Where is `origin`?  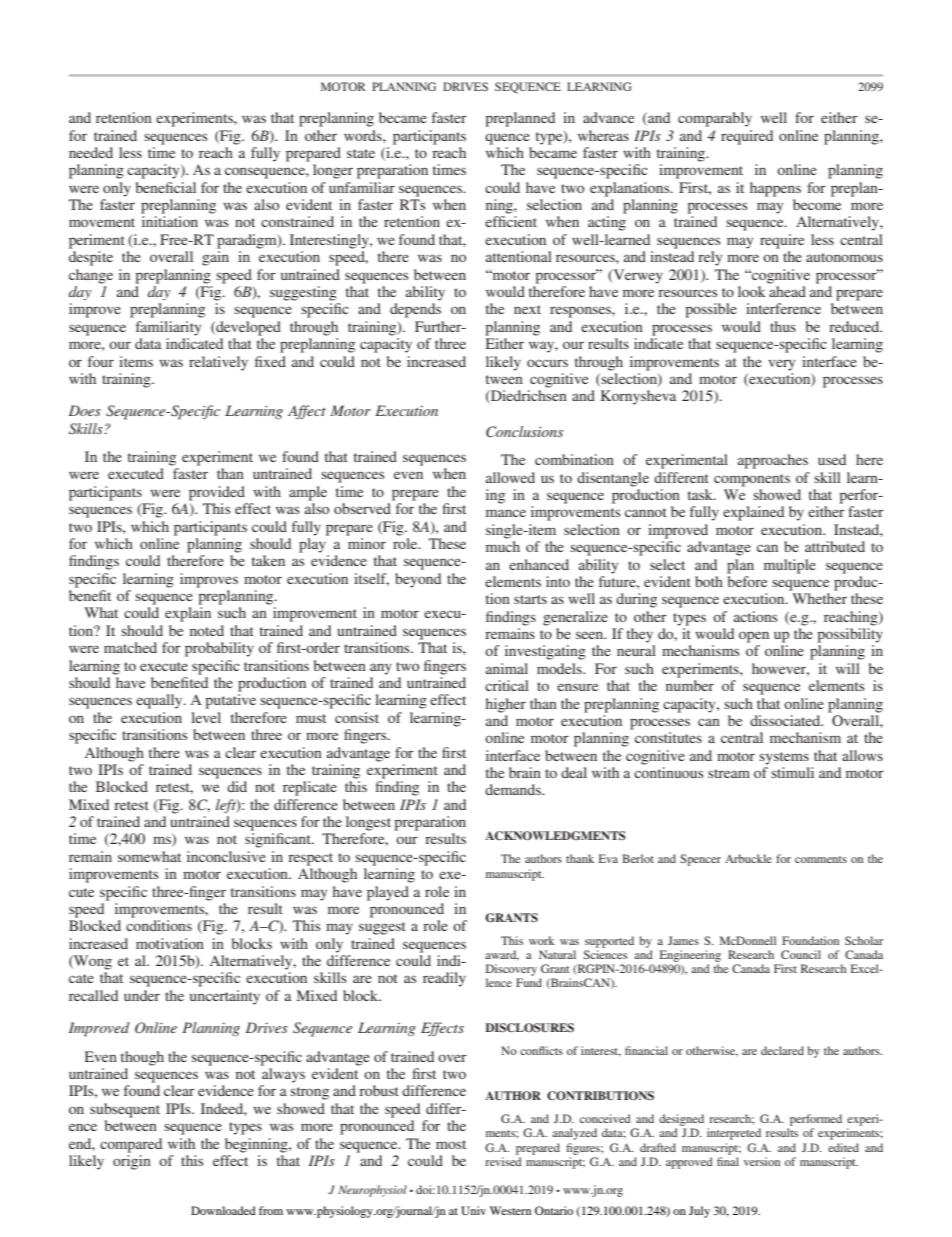 origin is located at coordinates (132, 1162).
